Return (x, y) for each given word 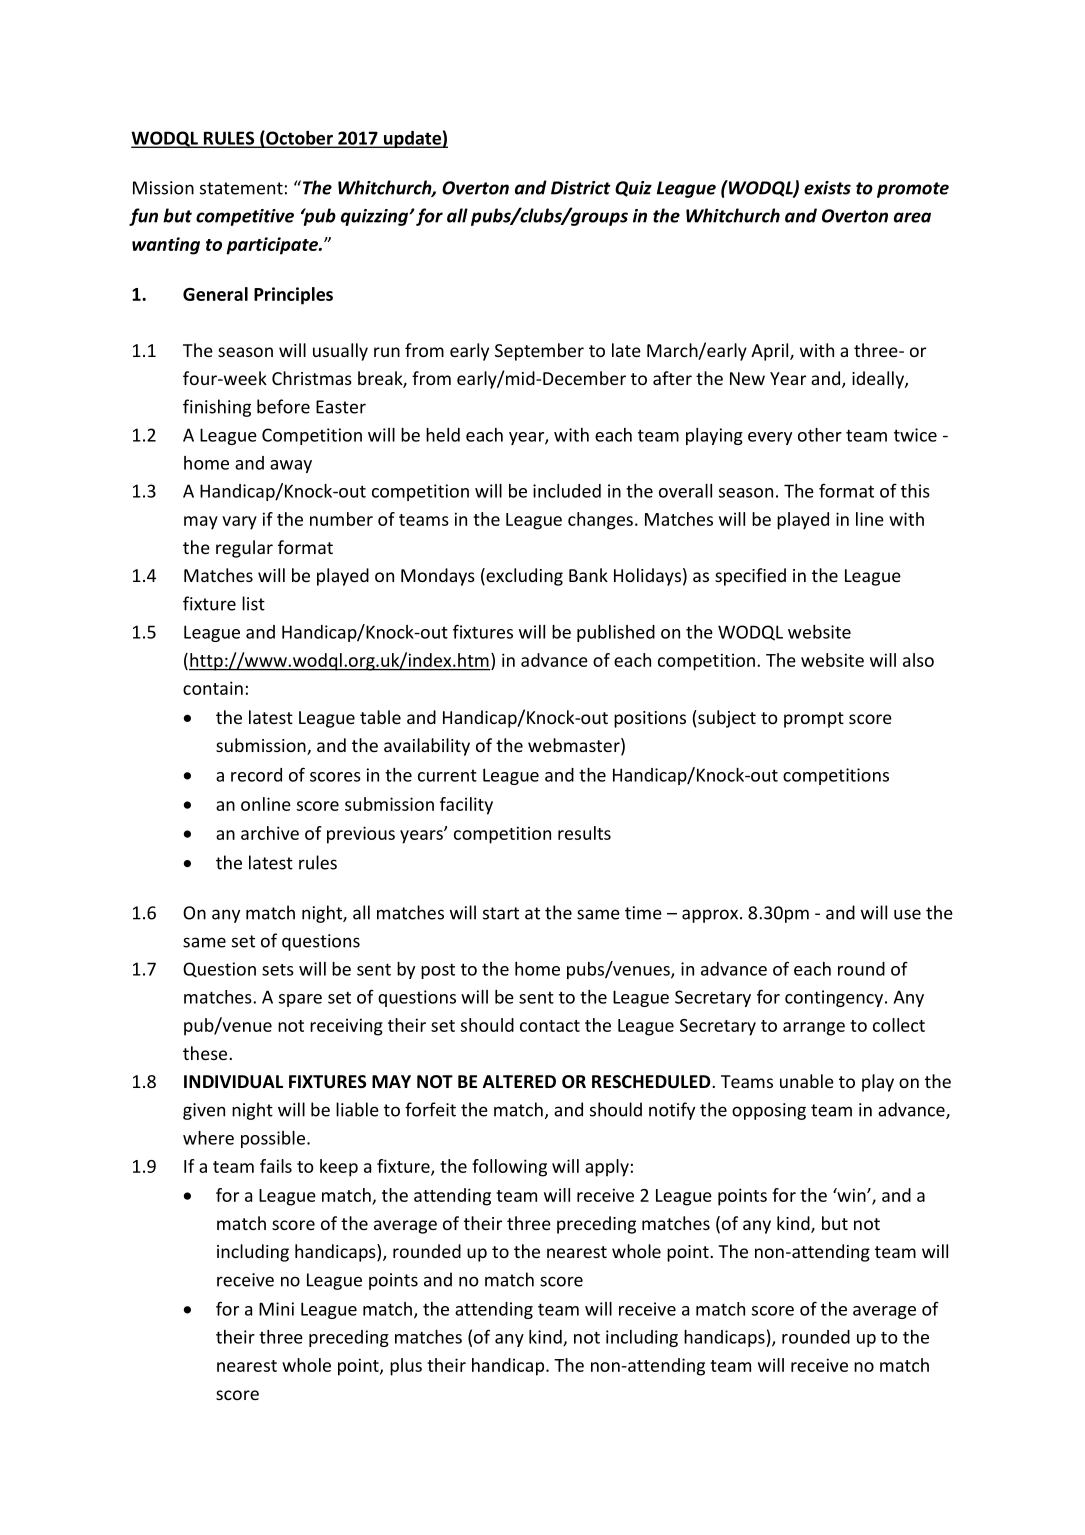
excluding (523, 577)
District (581, 188)
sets (278, 970)
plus (406, 1367)
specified (750, 577)
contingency (835, 998)
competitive (245, 217)
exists (827, 188)
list (253, 603)
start (501, 913)
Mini (276, 1309)
